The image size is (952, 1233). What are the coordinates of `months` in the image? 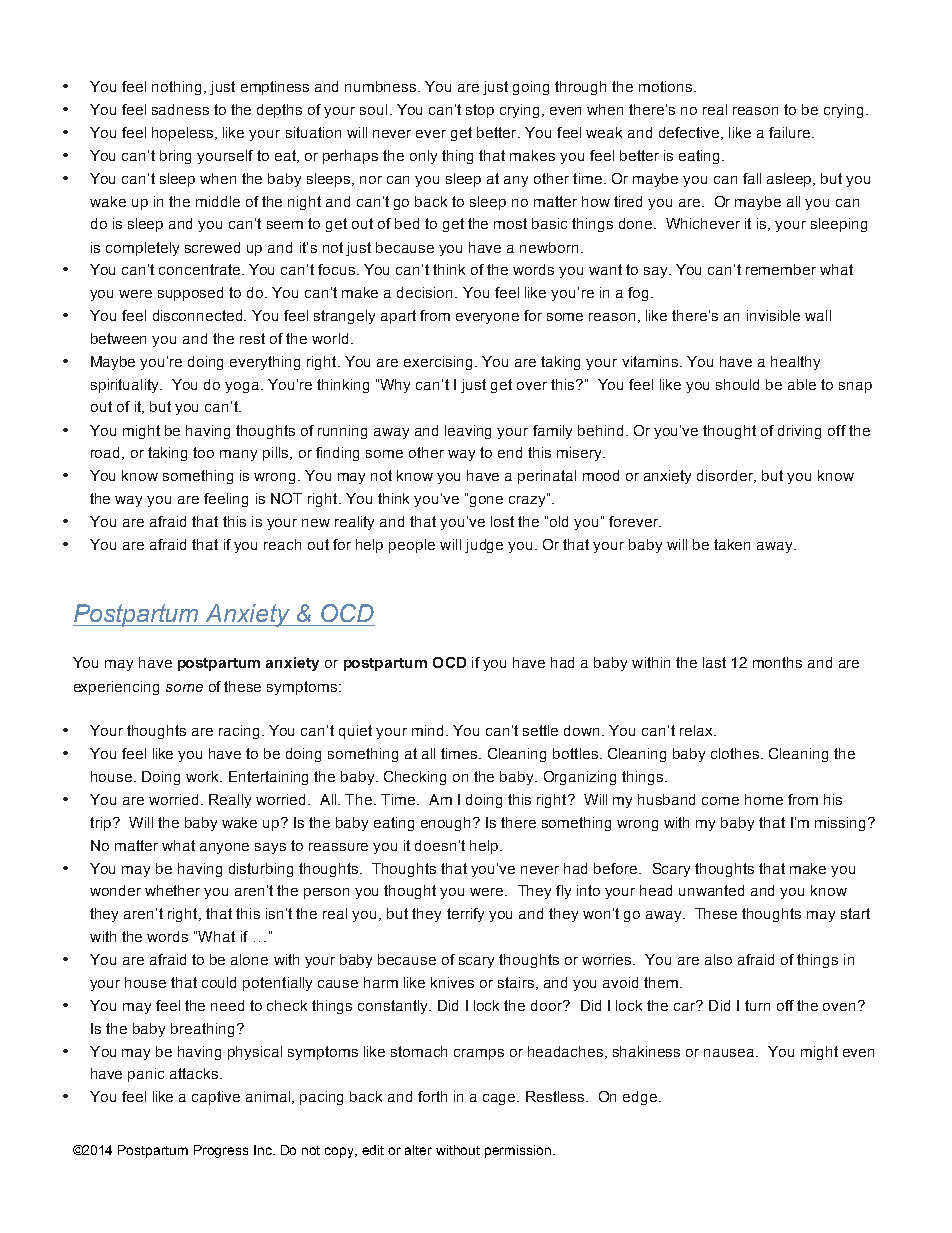 It's located at (777, 662).
